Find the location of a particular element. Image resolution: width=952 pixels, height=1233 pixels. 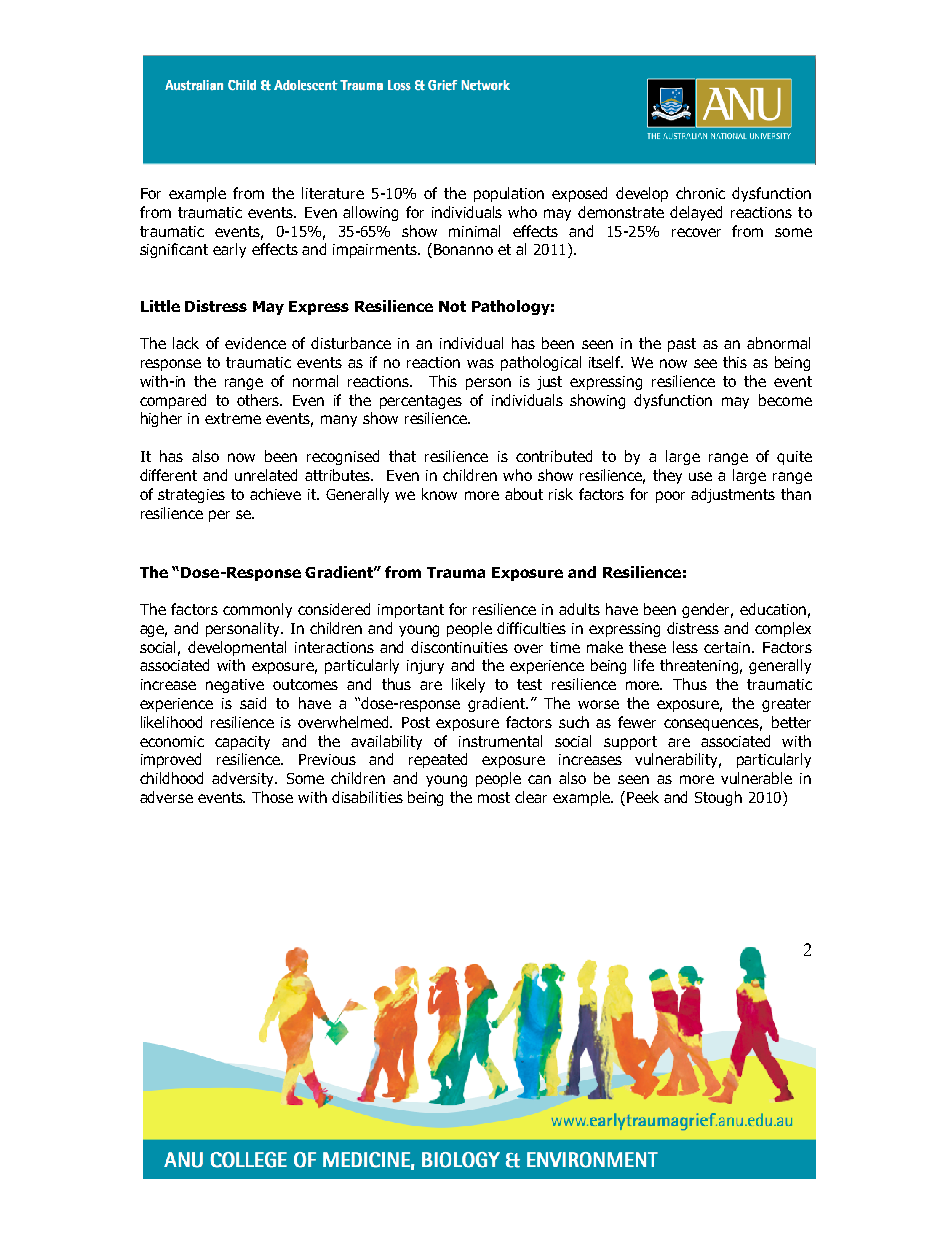

commonly is located at coordinates (257, 610).
